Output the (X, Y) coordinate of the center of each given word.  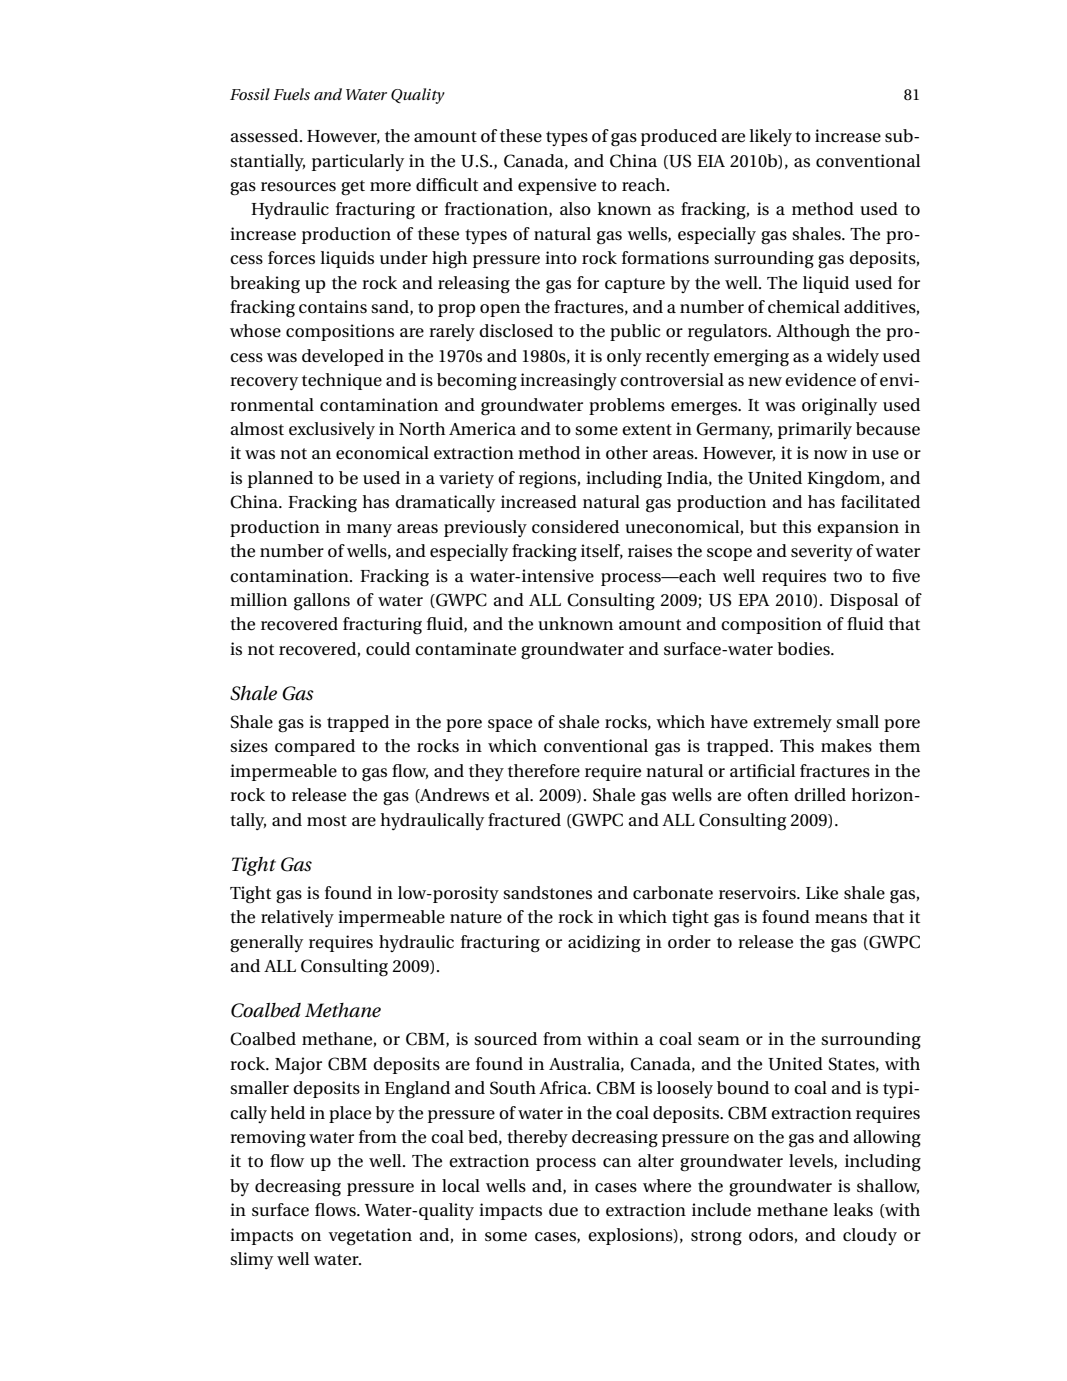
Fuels (291, 94)
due (563, 1209)
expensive (557, 186)
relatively (297, 918)
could (388, 649)
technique (342, 381)
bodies (804, 649)
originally (839, 407)
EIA (711, 161)
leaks (853, 1210)
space (510, 725)
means (841, 919)
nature (476, 918)
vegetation (370, 1237)
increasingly (568, 382)
